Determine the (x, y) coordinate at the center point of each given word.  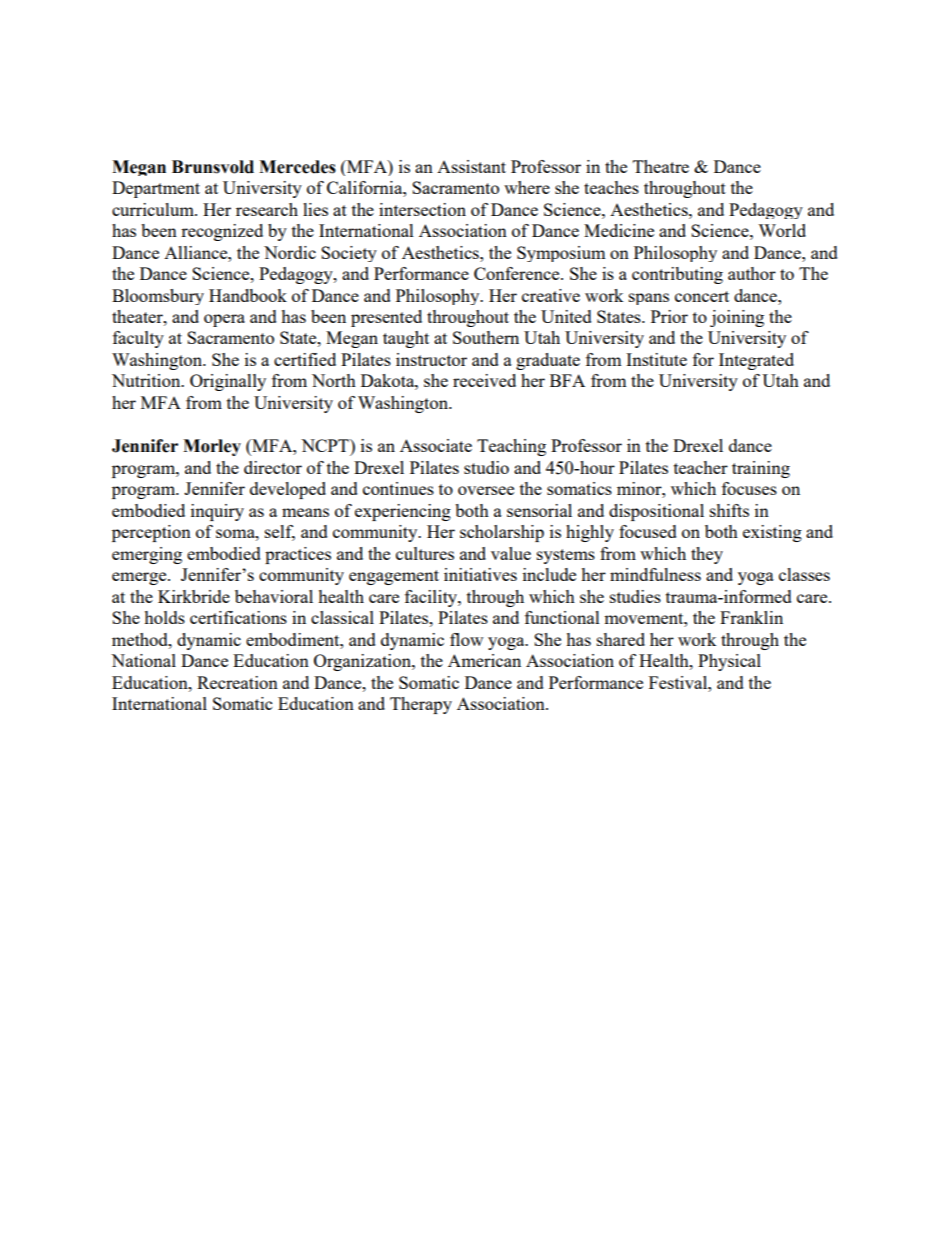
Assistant (471, 166)
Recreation (237, 682)
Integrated (756, 361)
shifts (729, 510)
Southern (486, 337)
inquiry (217, 512)
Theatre (661, 166)
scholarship (502, 533)
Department (156, 189)
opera (224, 320)
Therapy (421, 705)
